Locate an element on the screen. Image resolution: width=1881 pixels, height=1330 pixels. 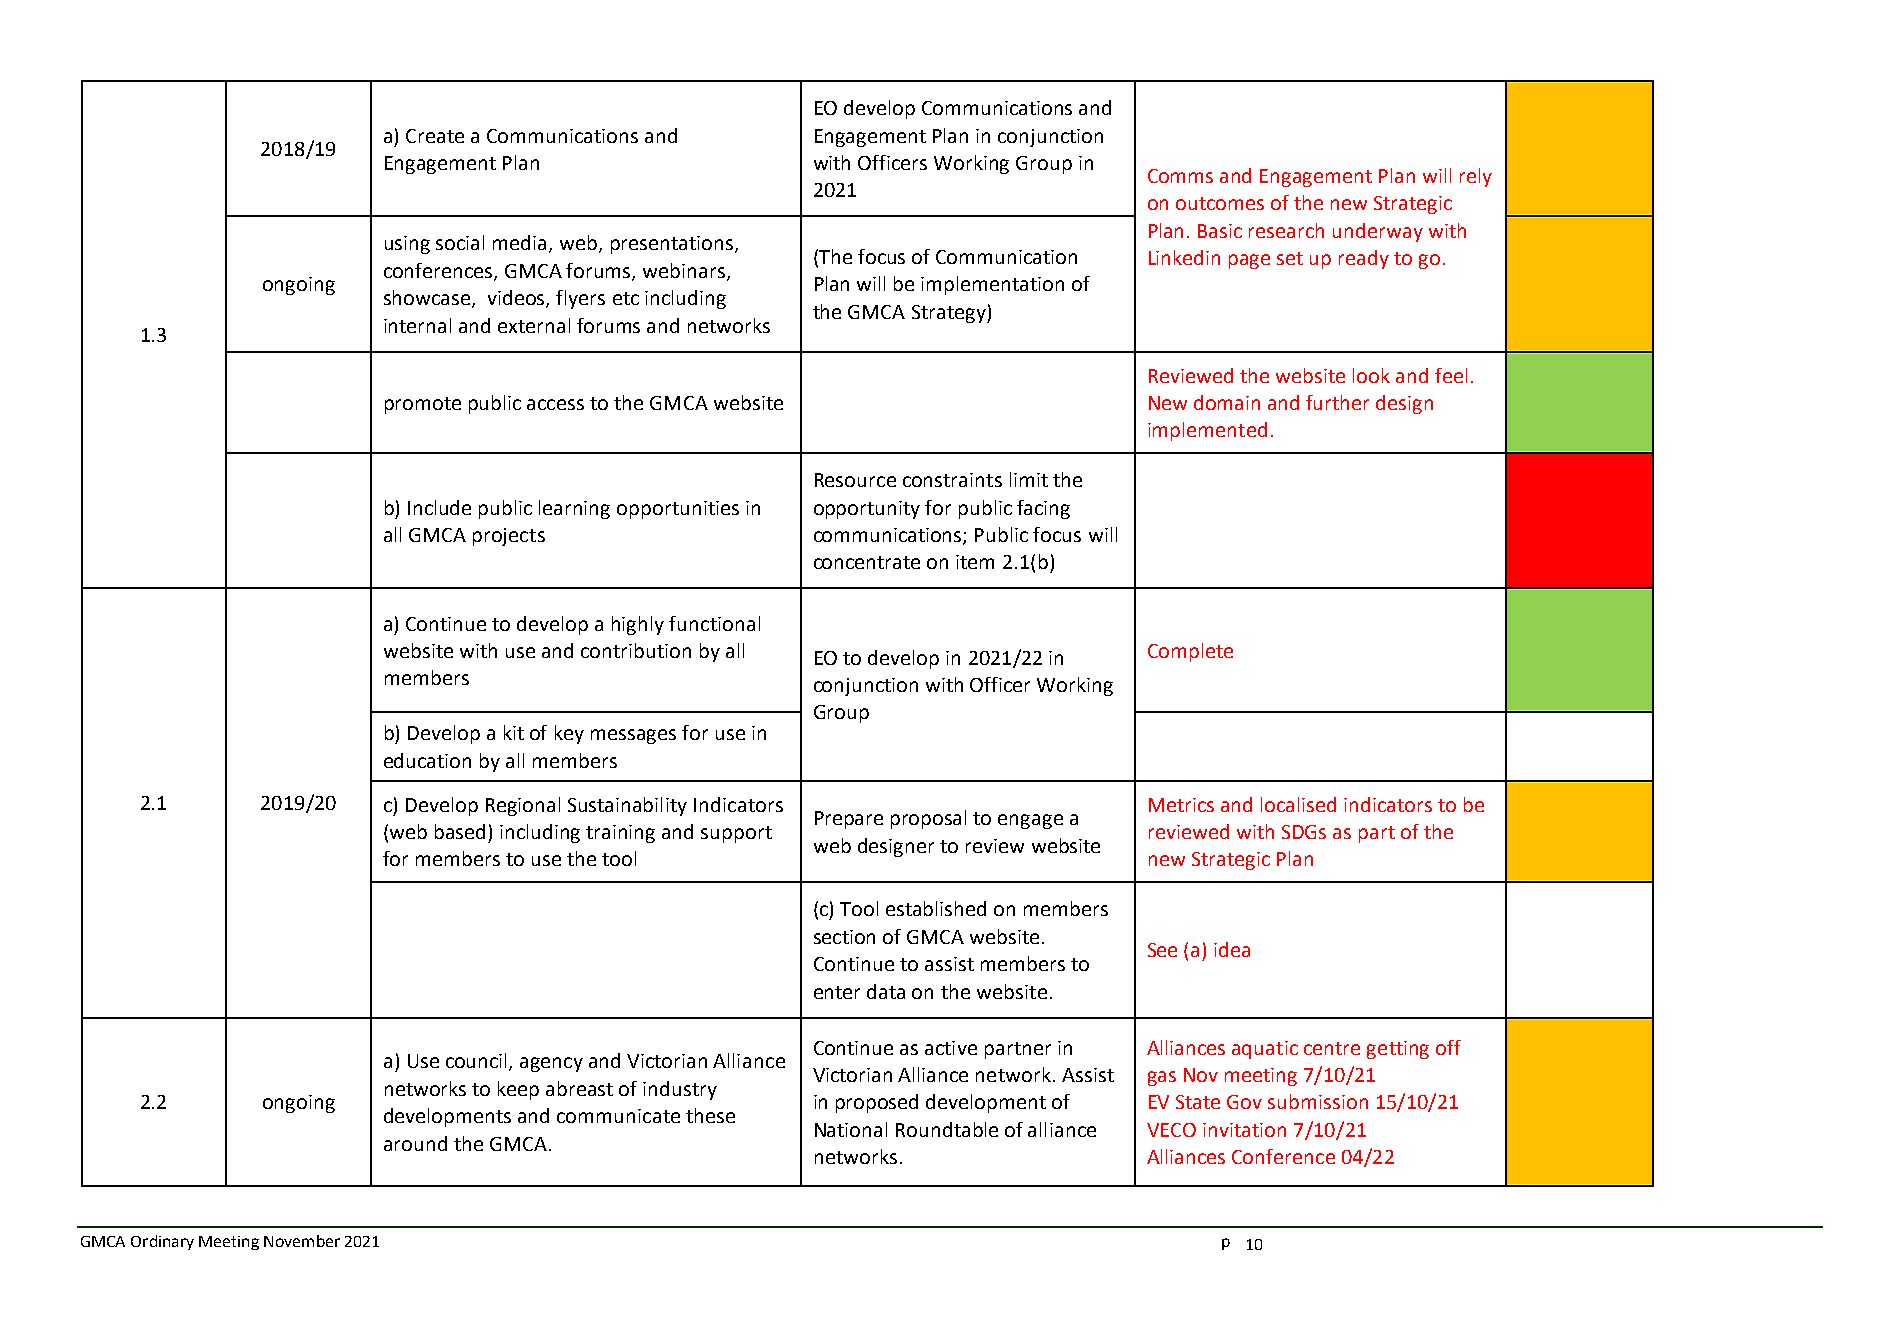
National is located at coordinates (851, 1129).
